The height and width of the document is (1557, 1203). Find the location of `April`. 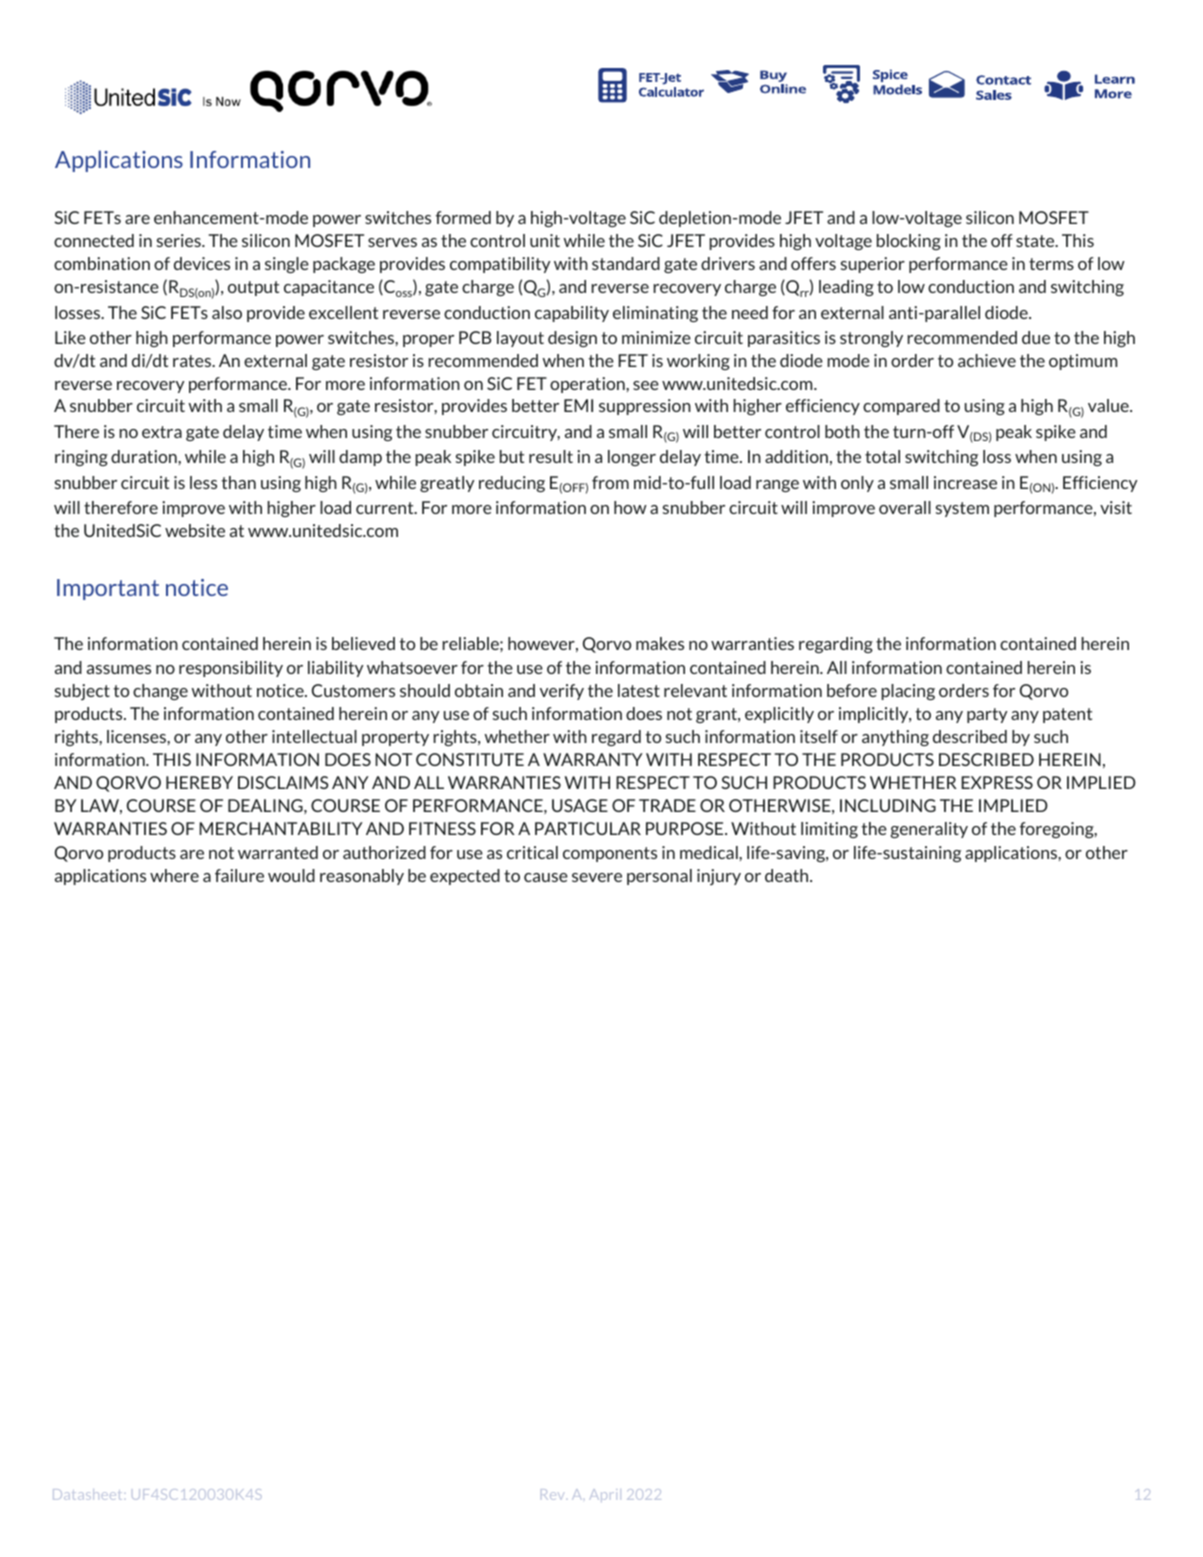

April is located at coordinates (605, 1495).
